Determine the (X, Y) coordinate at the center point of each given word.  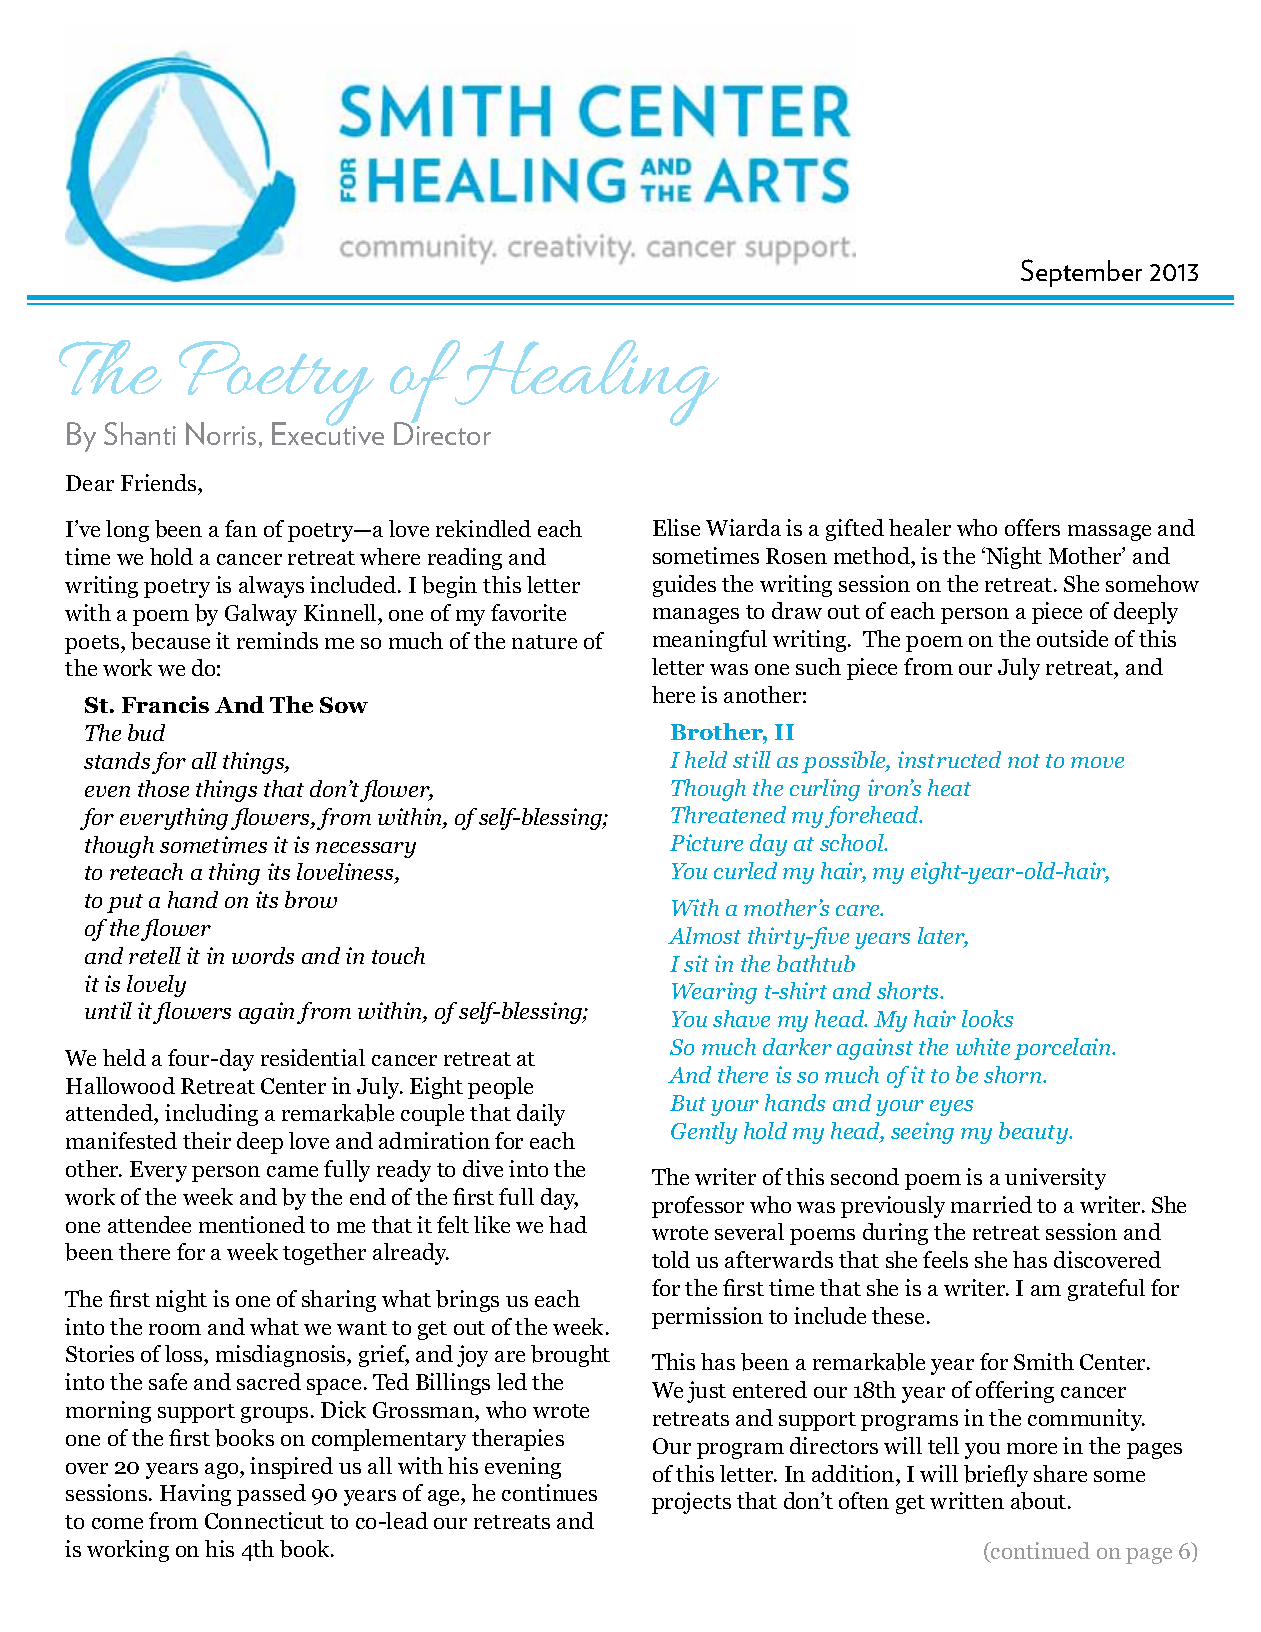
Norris (221, 433)
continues (549, 1492)
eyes (951, 1108)
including (211, 1115)
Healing (586, 384)
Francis (165, 704)
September (1081, 273)
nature (544, 642)
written (967, 1500)
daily (541, 1115)
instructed (949, 759)
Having (195, 1495)
